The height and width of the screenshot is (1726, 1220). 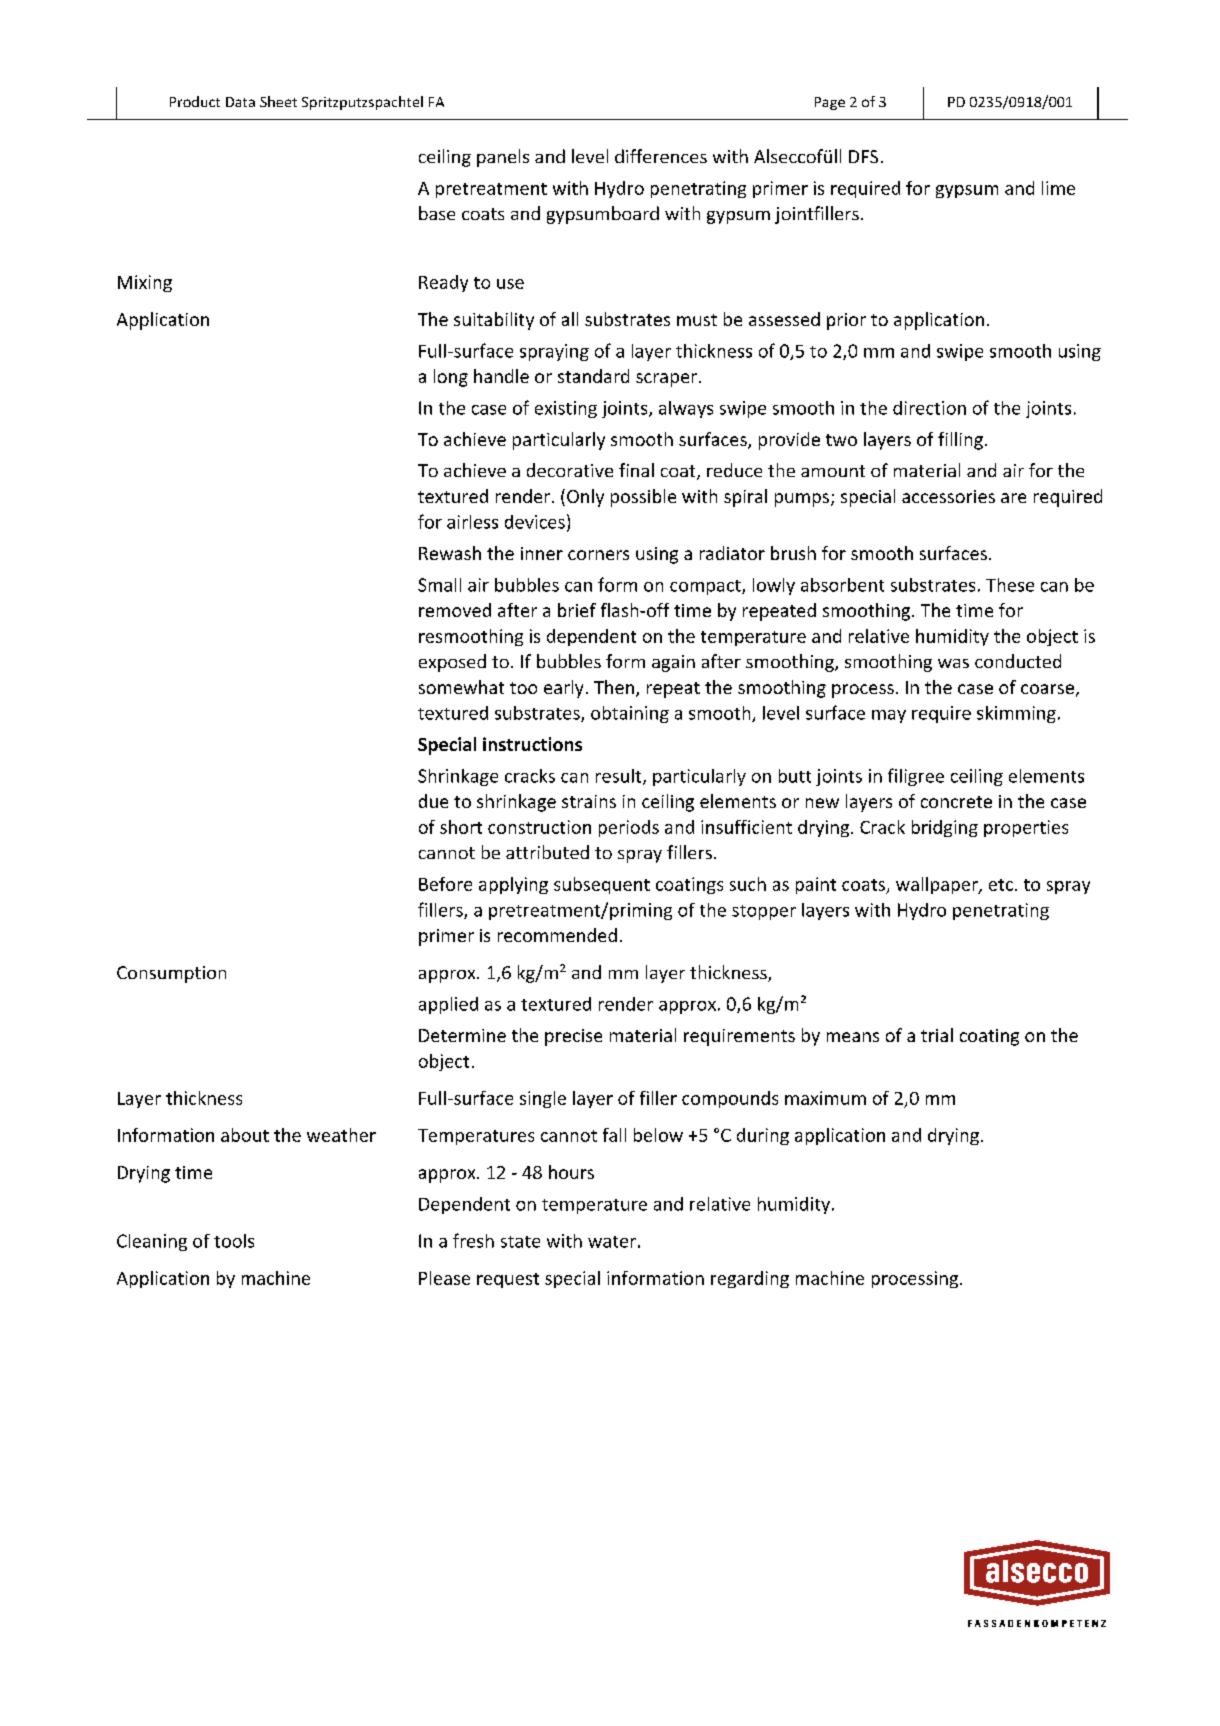 I want to click on DFS, so click(x=863, y=156).
